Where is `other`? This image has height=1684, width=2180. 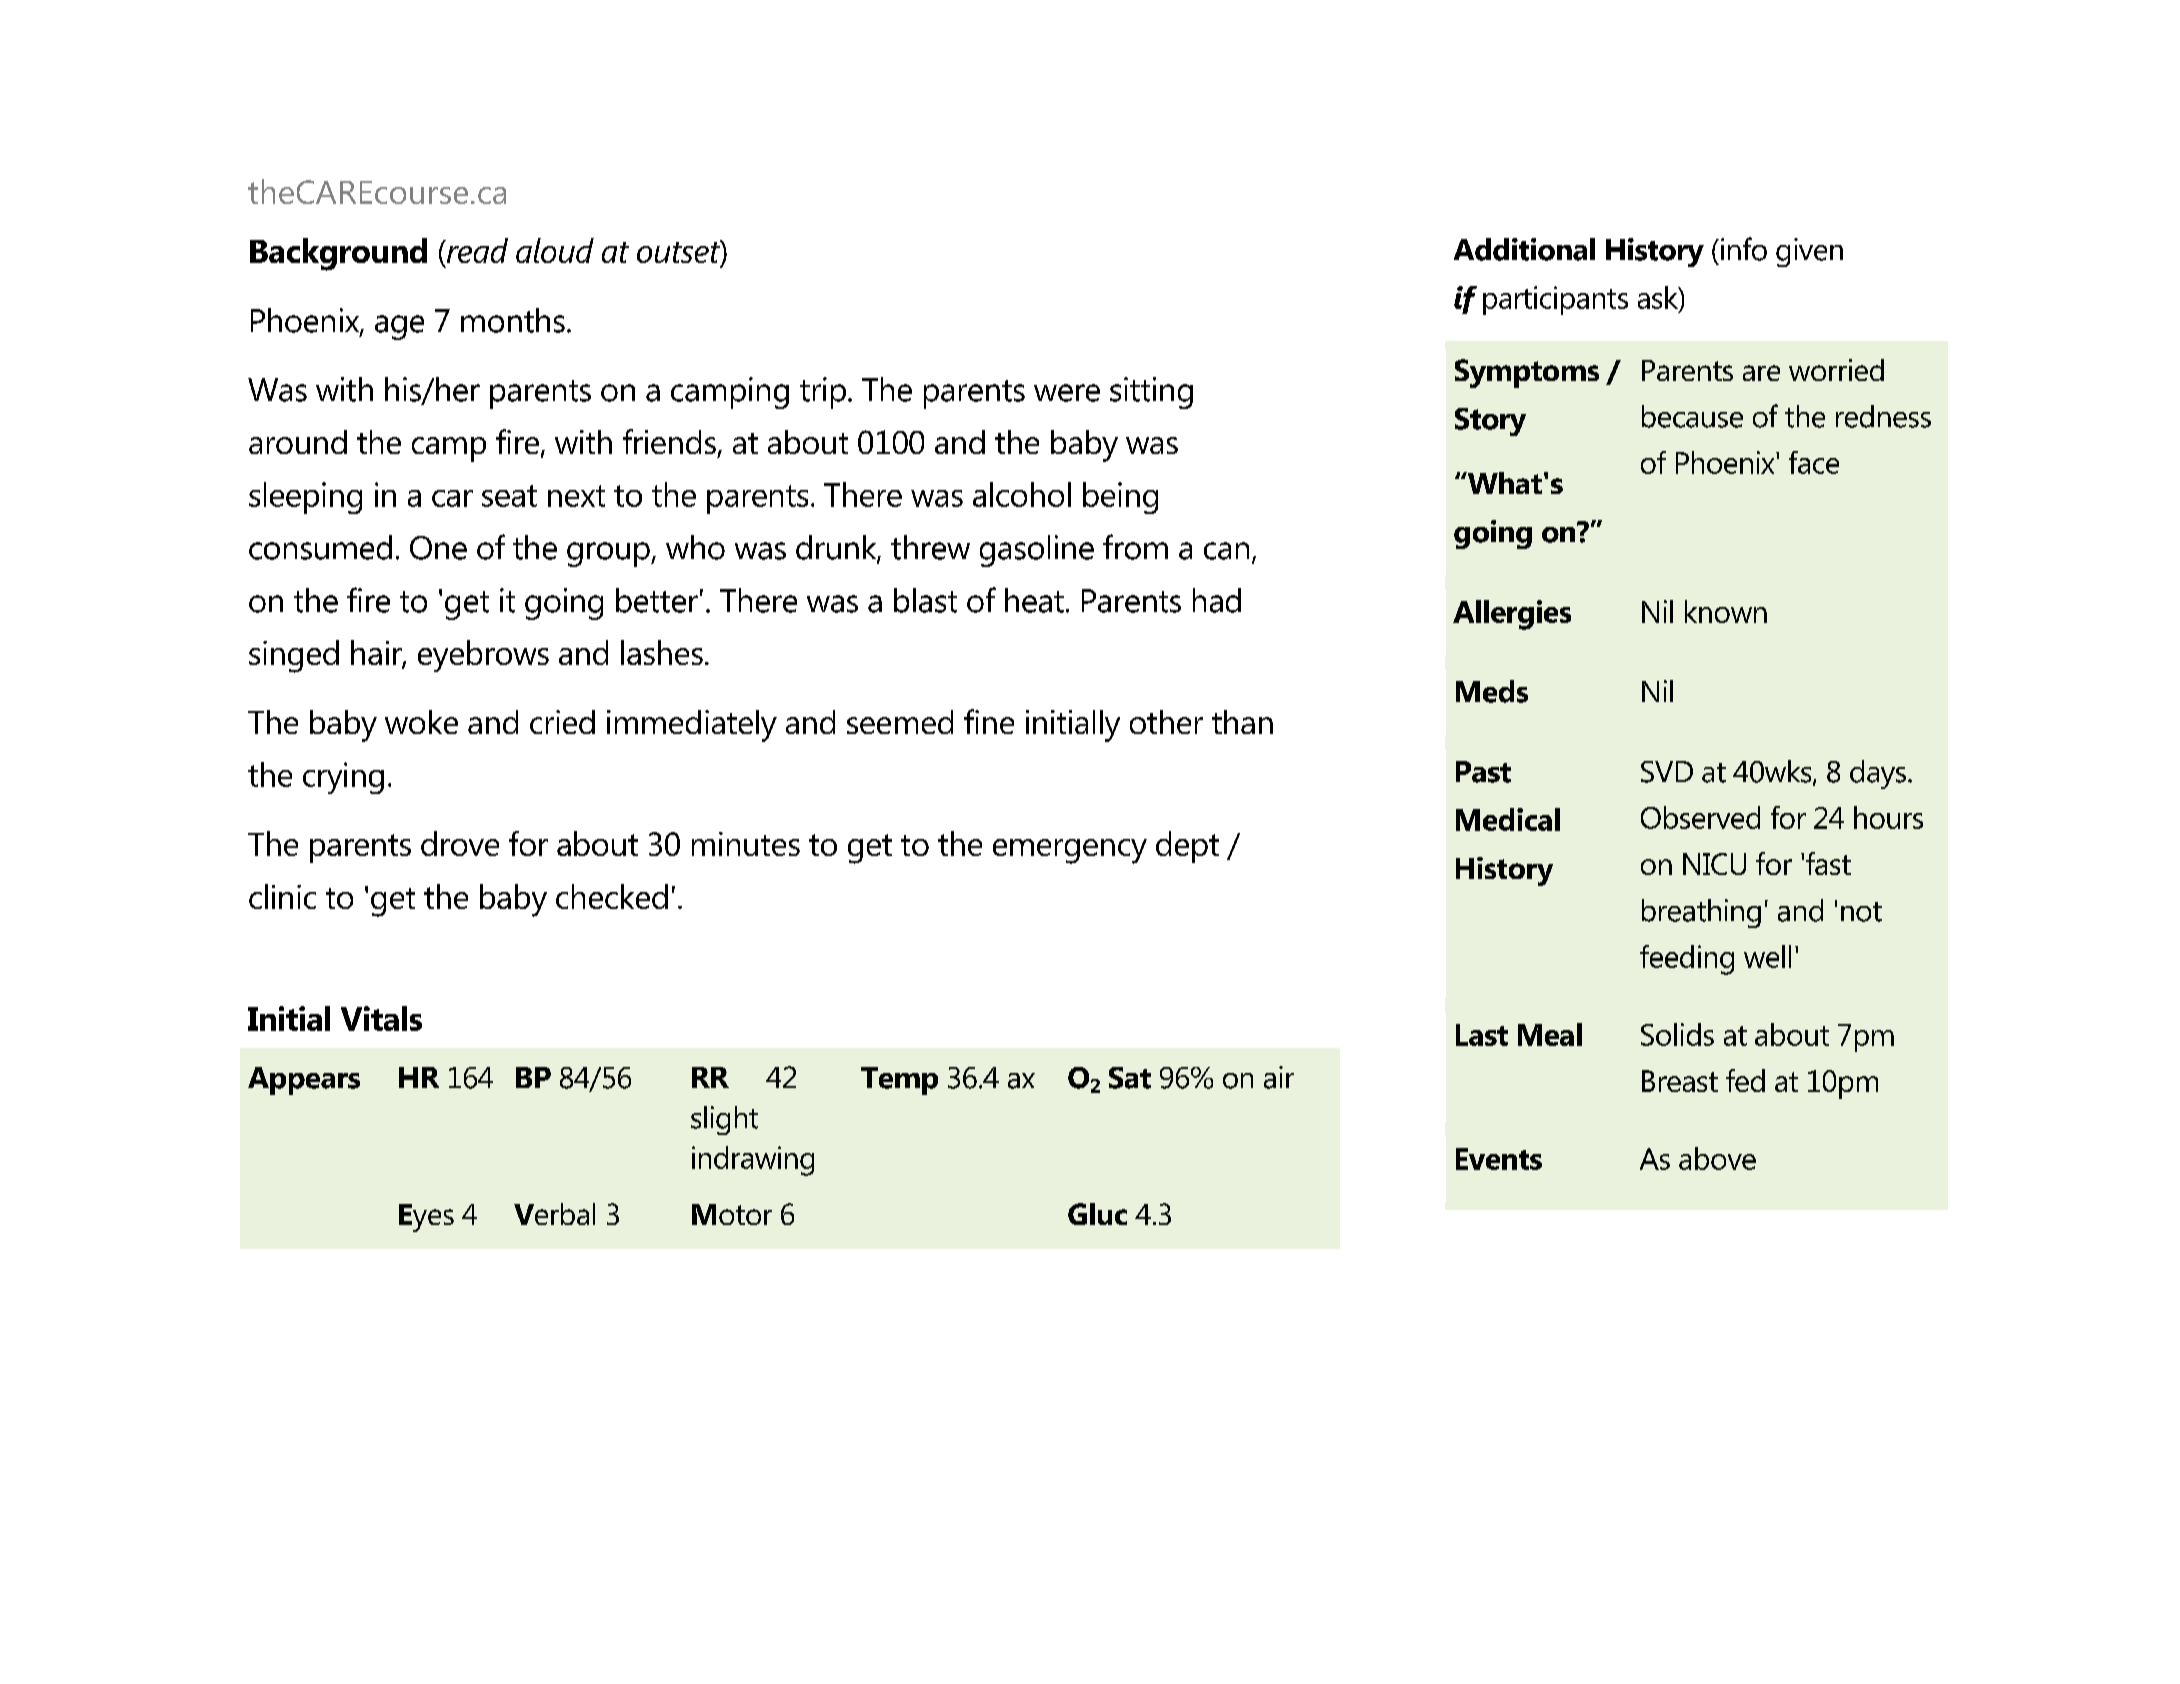 other is located at coordinates (1166, 722).
